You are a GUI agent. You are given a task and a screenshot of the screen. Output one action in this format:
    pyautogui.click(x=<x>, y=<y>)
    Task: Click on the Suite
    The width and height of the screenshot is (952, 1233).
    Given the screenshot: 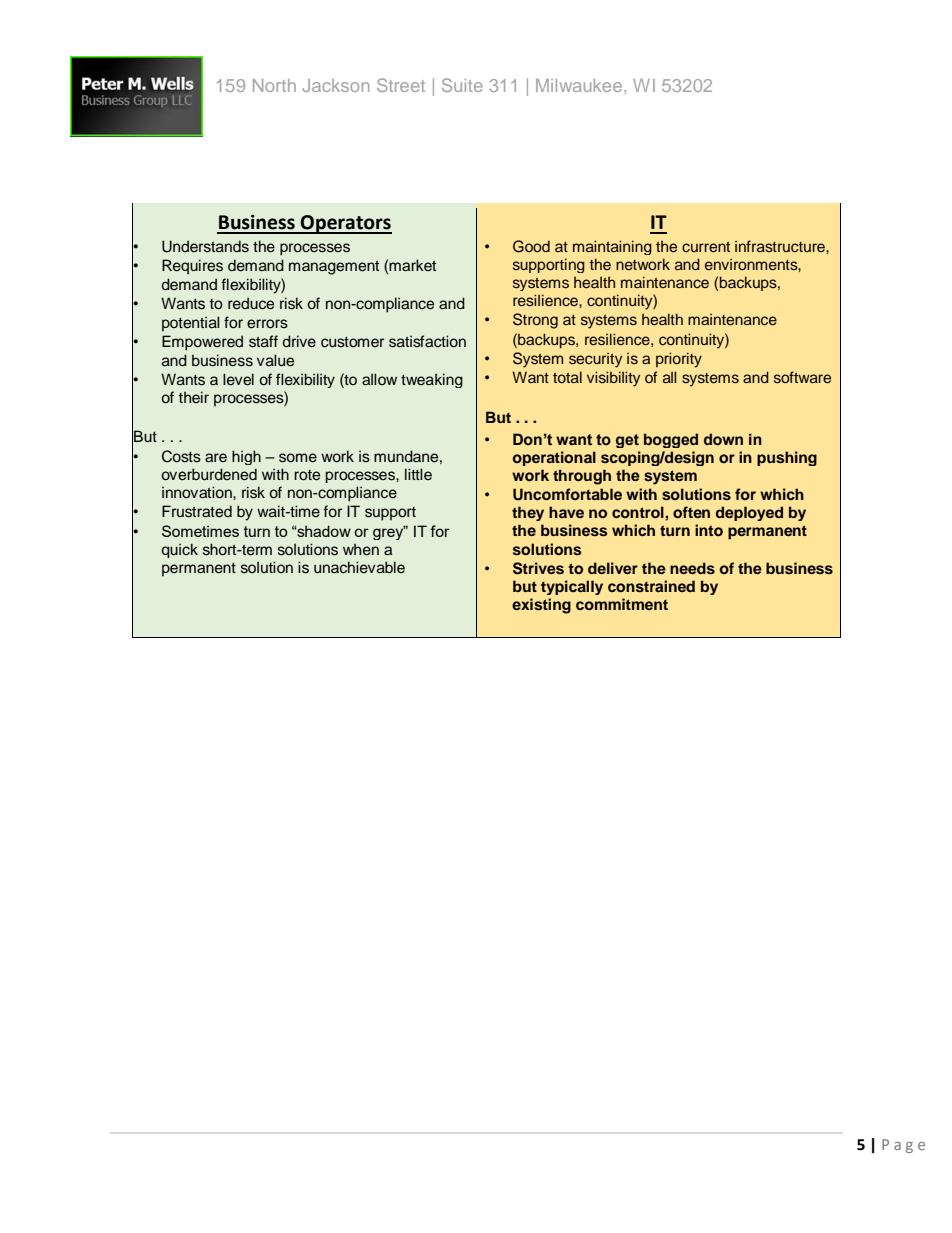 What is the action you would take?
    pyautogui.click(x=462, y=85)
